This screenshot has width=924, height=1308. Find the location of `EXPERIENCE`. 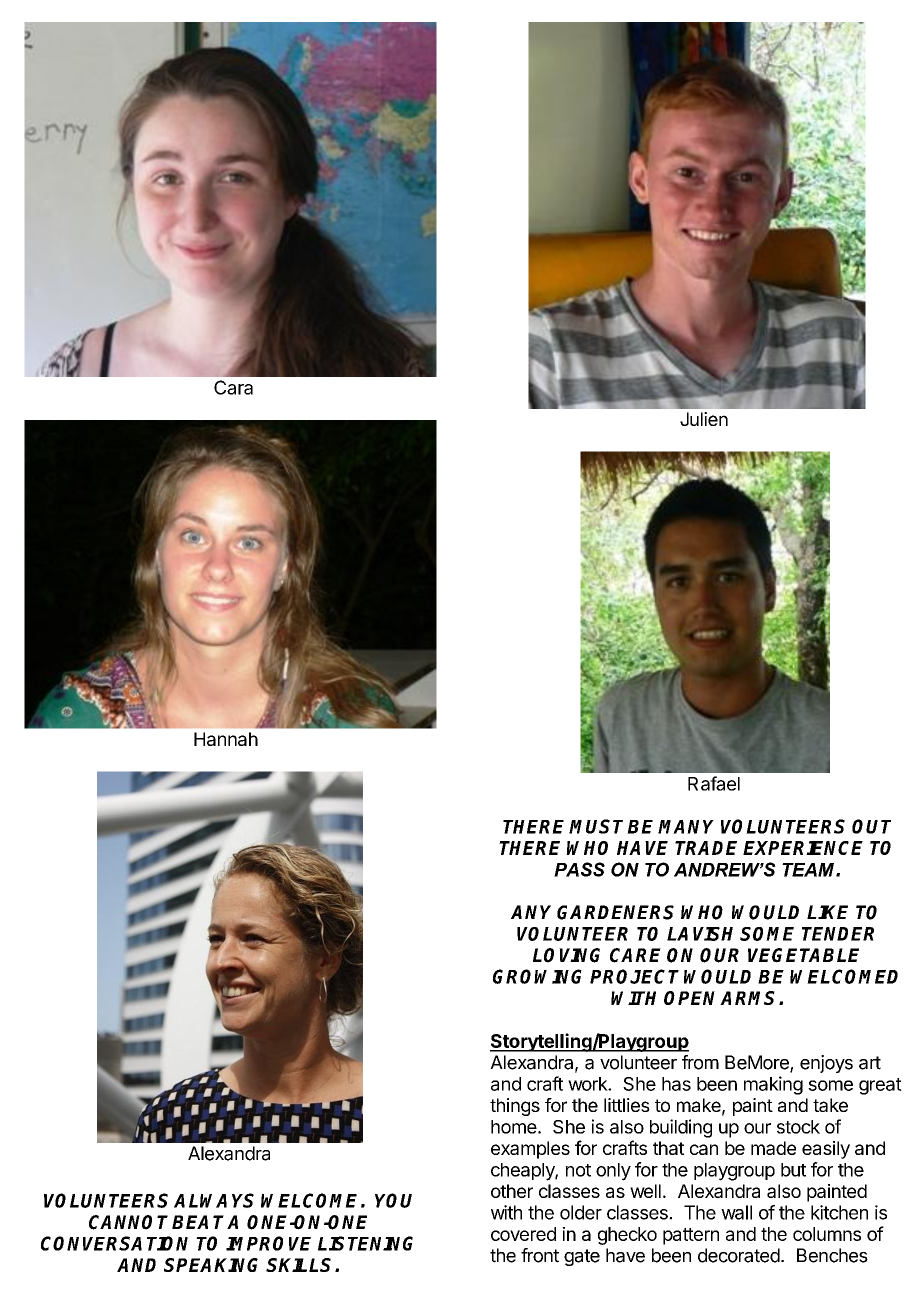

EXPERIENCE is located at coordinates (803, 848).
